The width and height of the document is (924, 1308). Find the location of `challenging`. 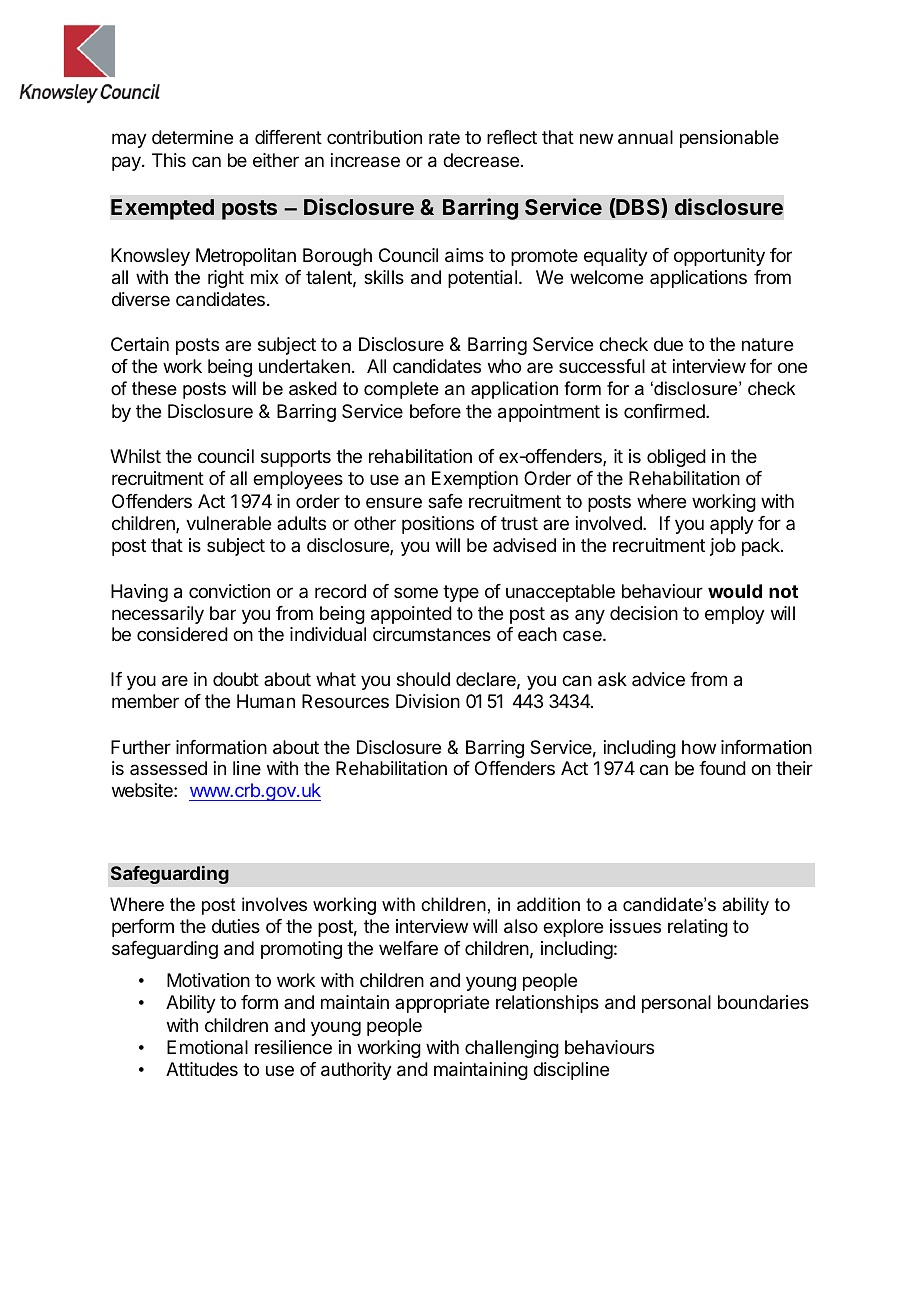

challenging is located at coordinates (512, 1049).
